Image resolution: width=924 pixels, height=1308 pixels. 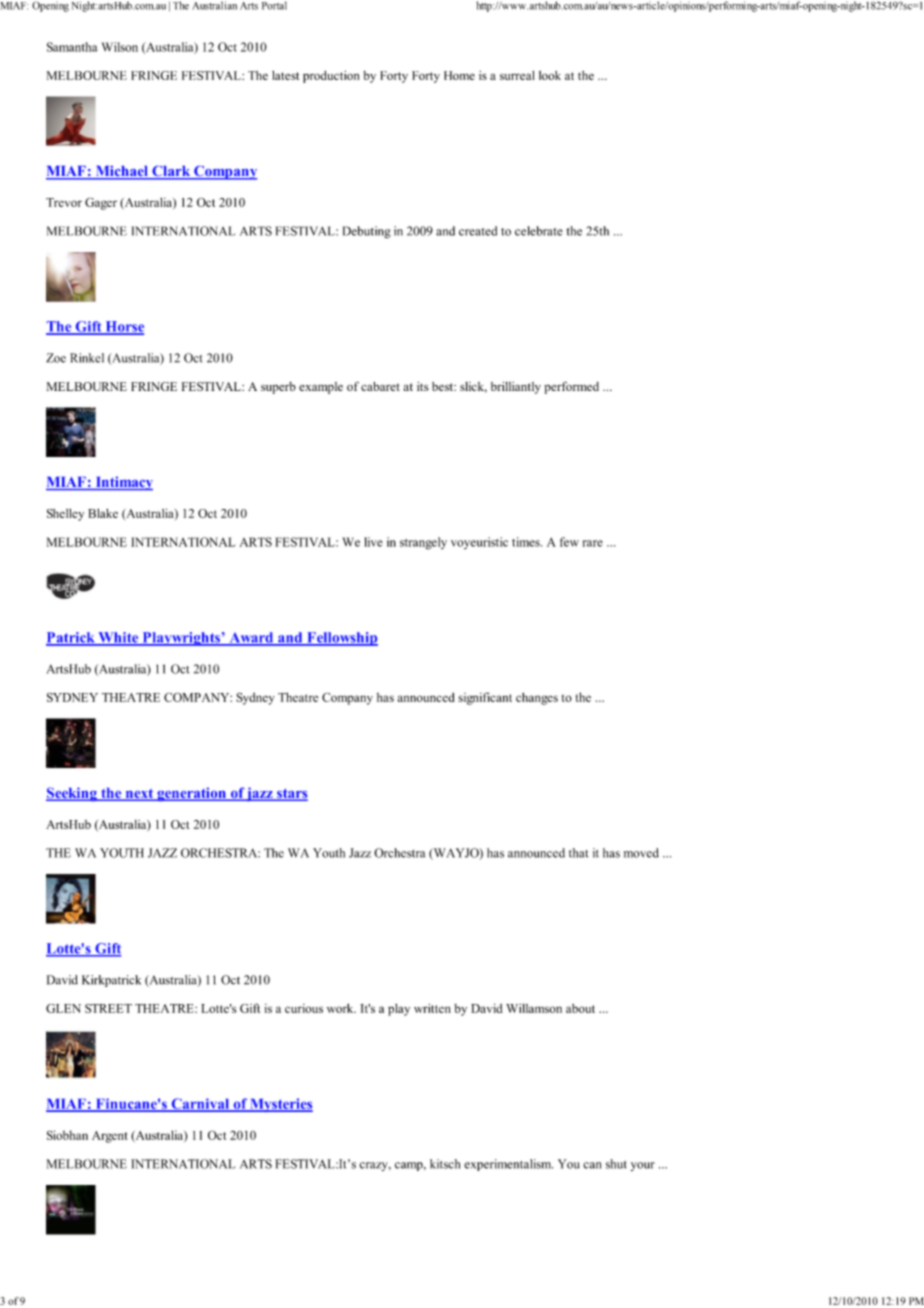 What do you see at coordinates (280, 1105) in the page?
I see `Mysteries` at bounding box center [280, 1105].
